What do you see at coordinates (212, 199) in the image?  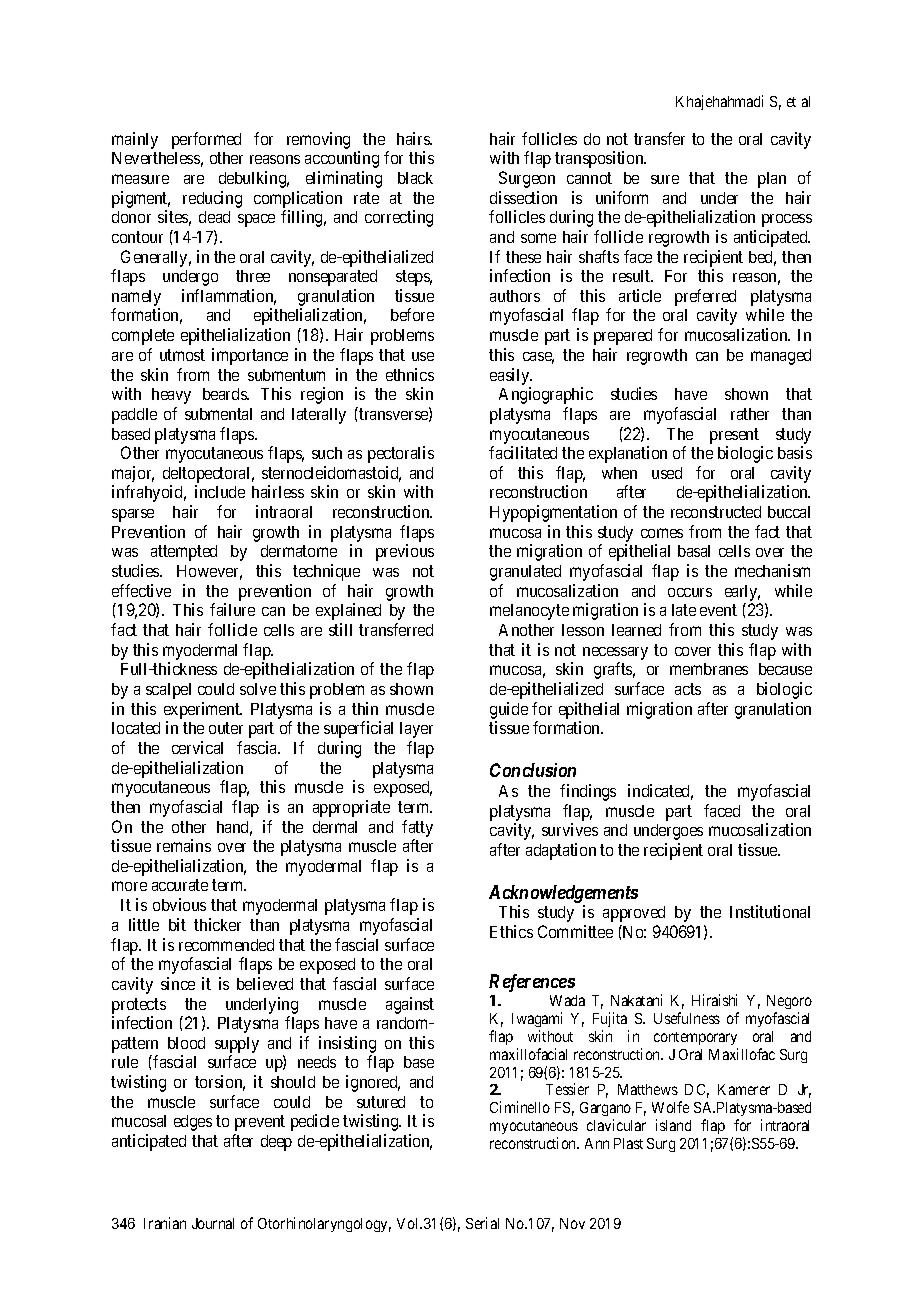 I see `reducing` at bounding box center [212, 199].
